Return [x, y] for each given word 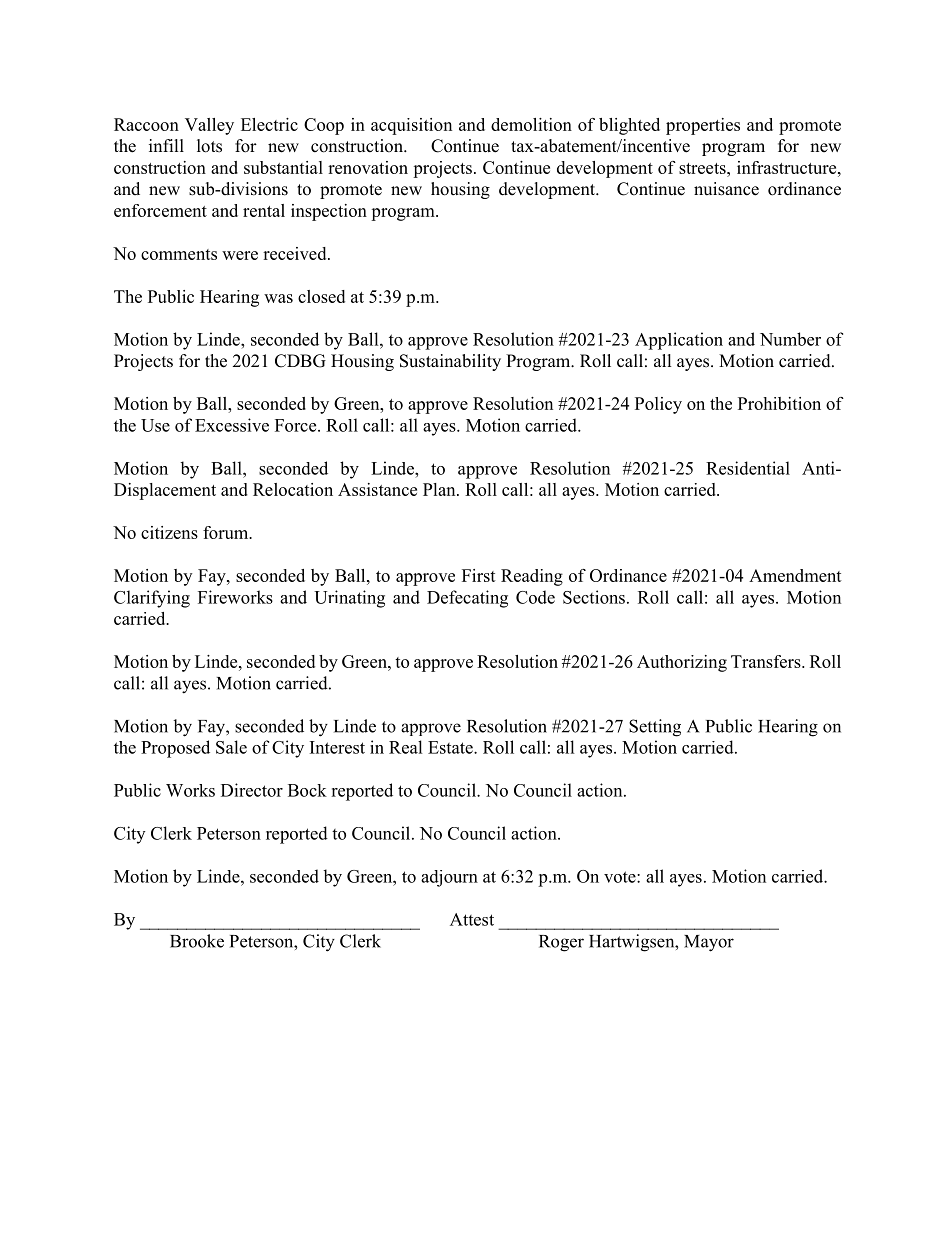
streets [703, 168]
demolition [531, 124]
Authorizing [682, 663]
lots [209, 146]
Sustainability [450, 362]
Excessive [232, 425]
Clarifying [152, 599]
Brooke [197, 941]
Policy [658, 405]
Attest [472, 919]
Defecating [467, 599]
